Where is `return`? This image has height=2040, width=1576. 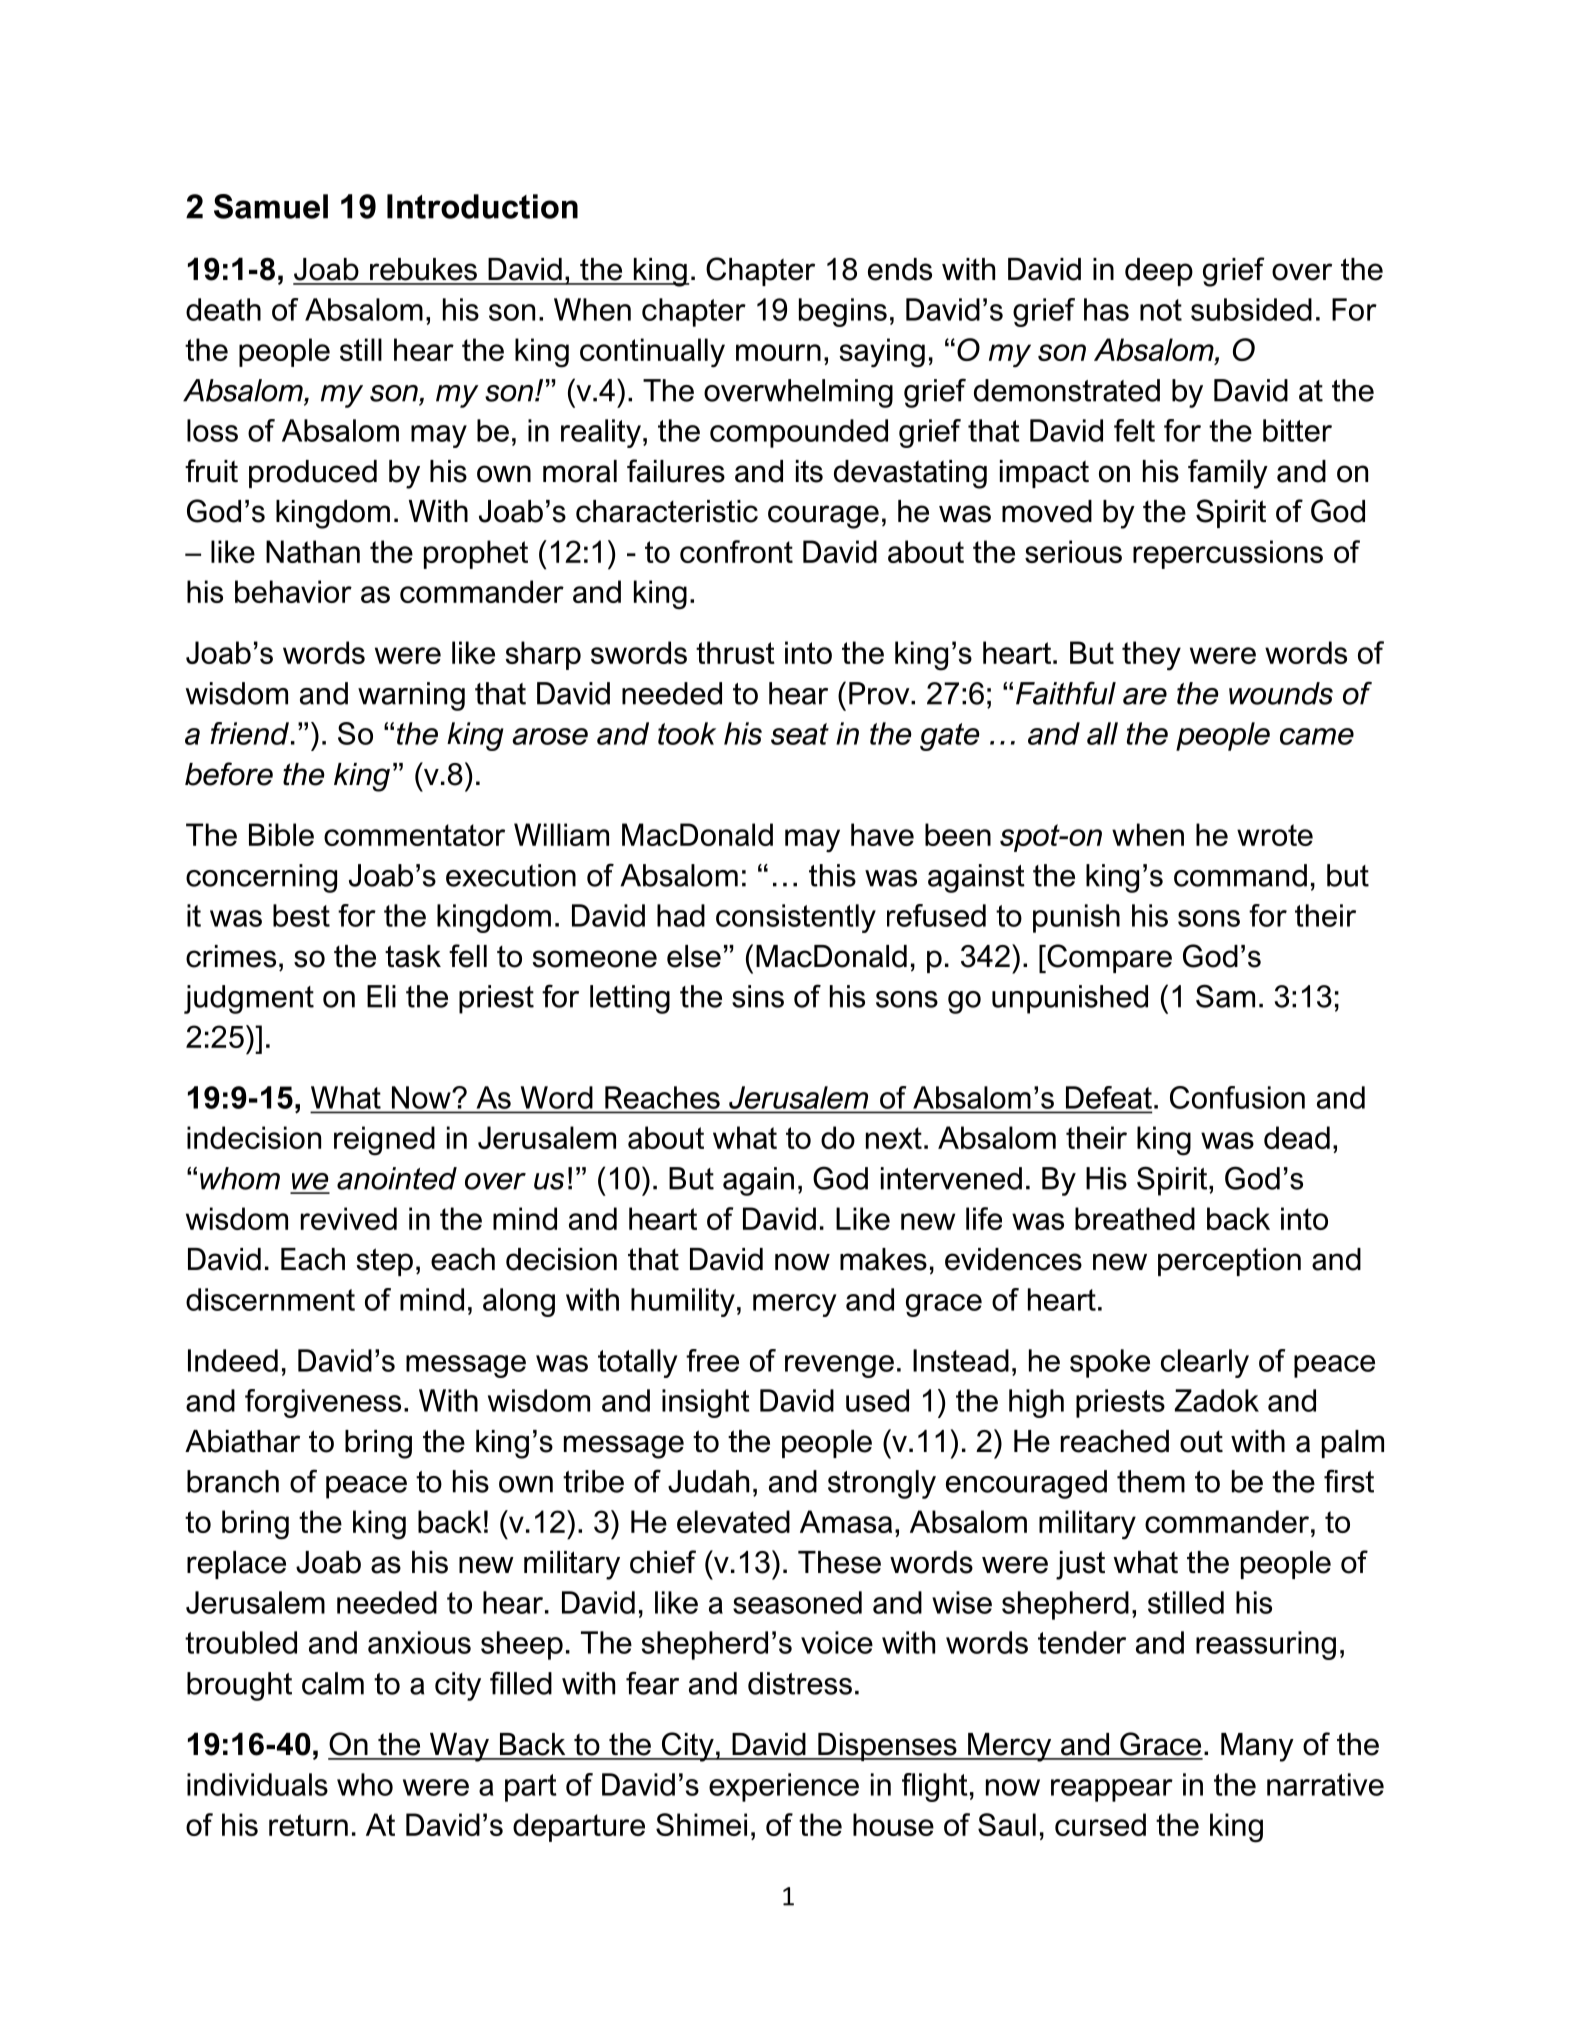 return is located at coordinates (308, 1825).
